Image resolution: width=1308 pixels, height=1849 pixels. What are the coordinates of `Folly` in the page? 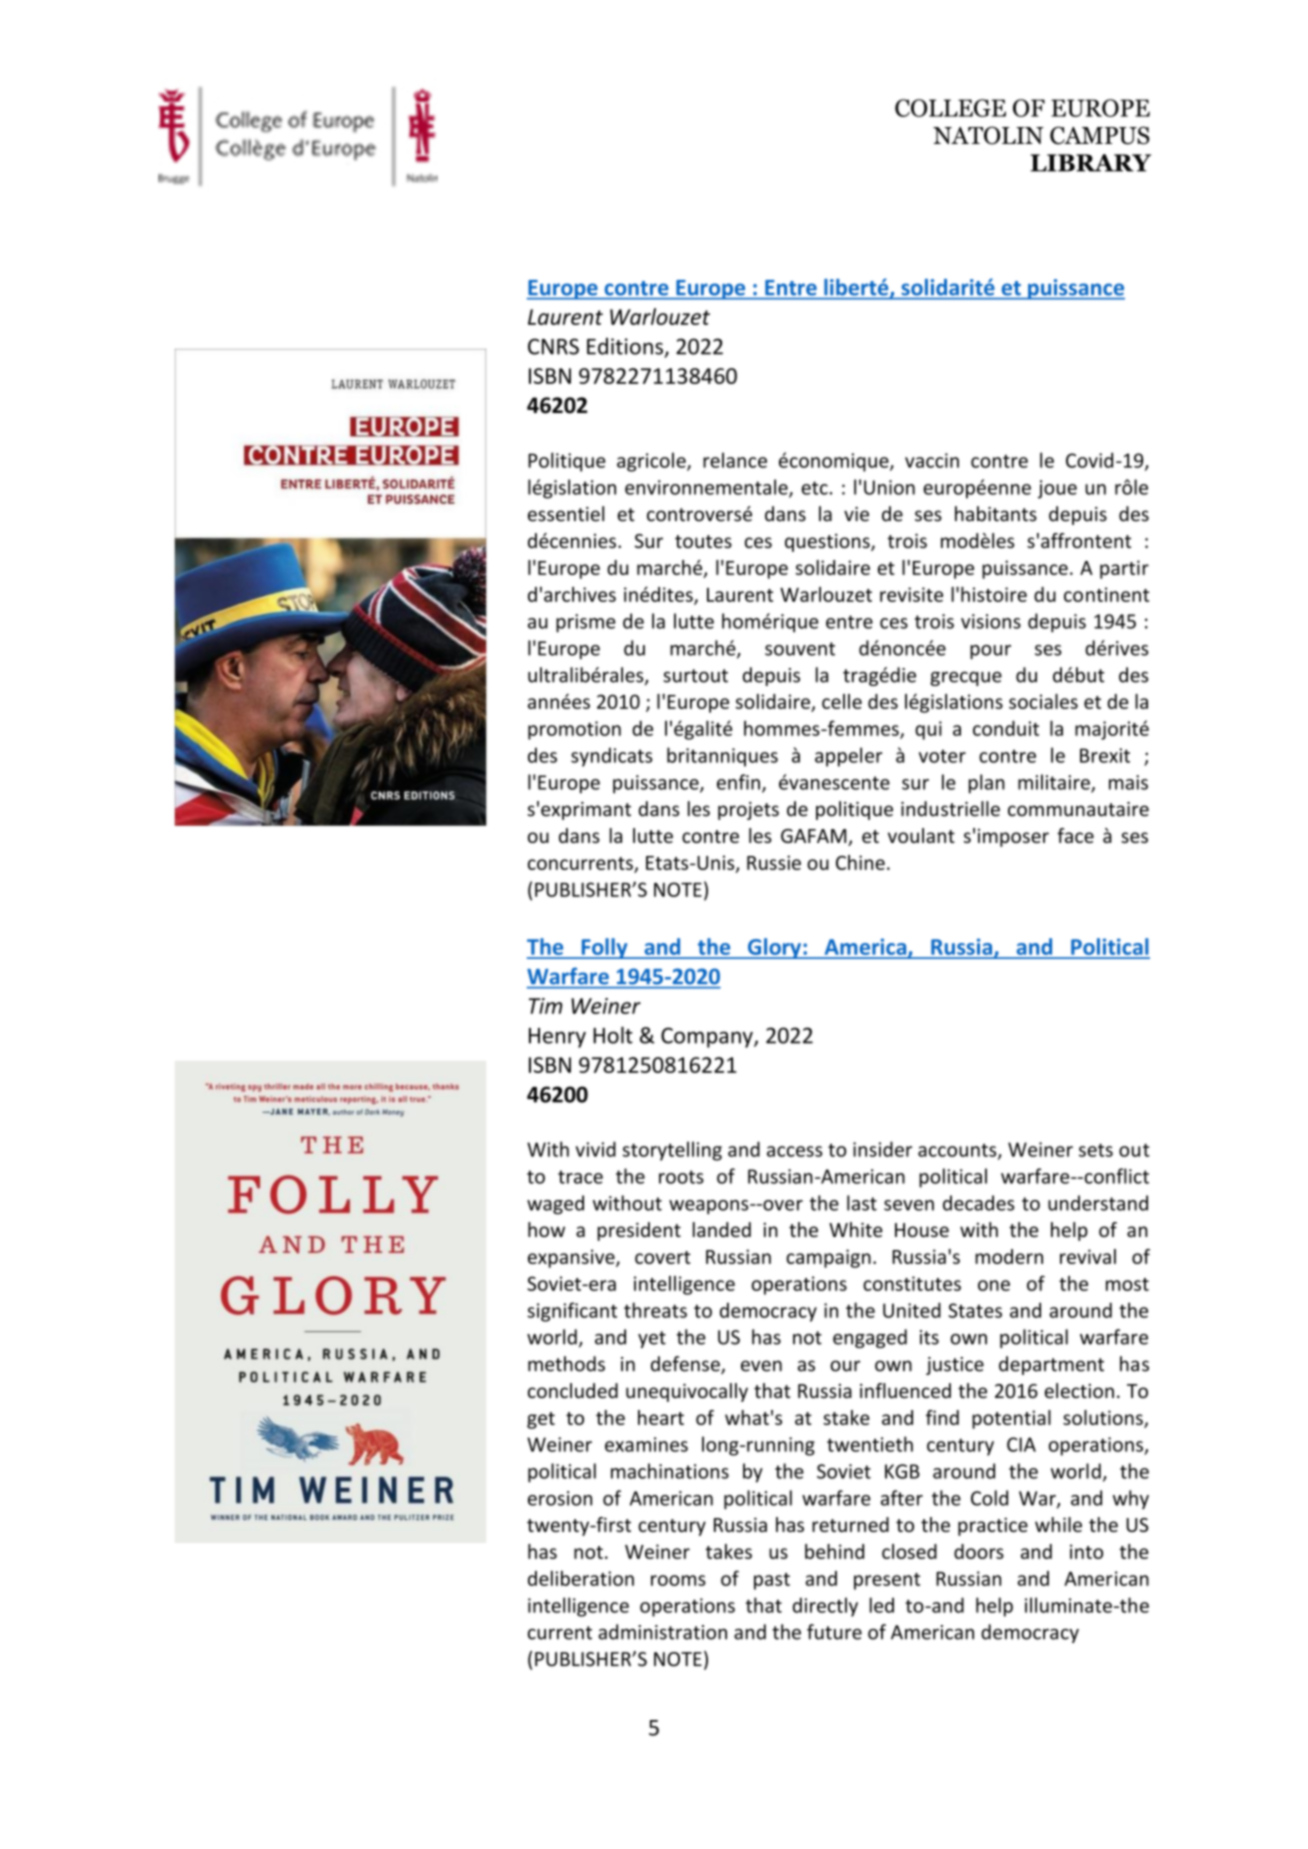 It's located at (604, 948).
